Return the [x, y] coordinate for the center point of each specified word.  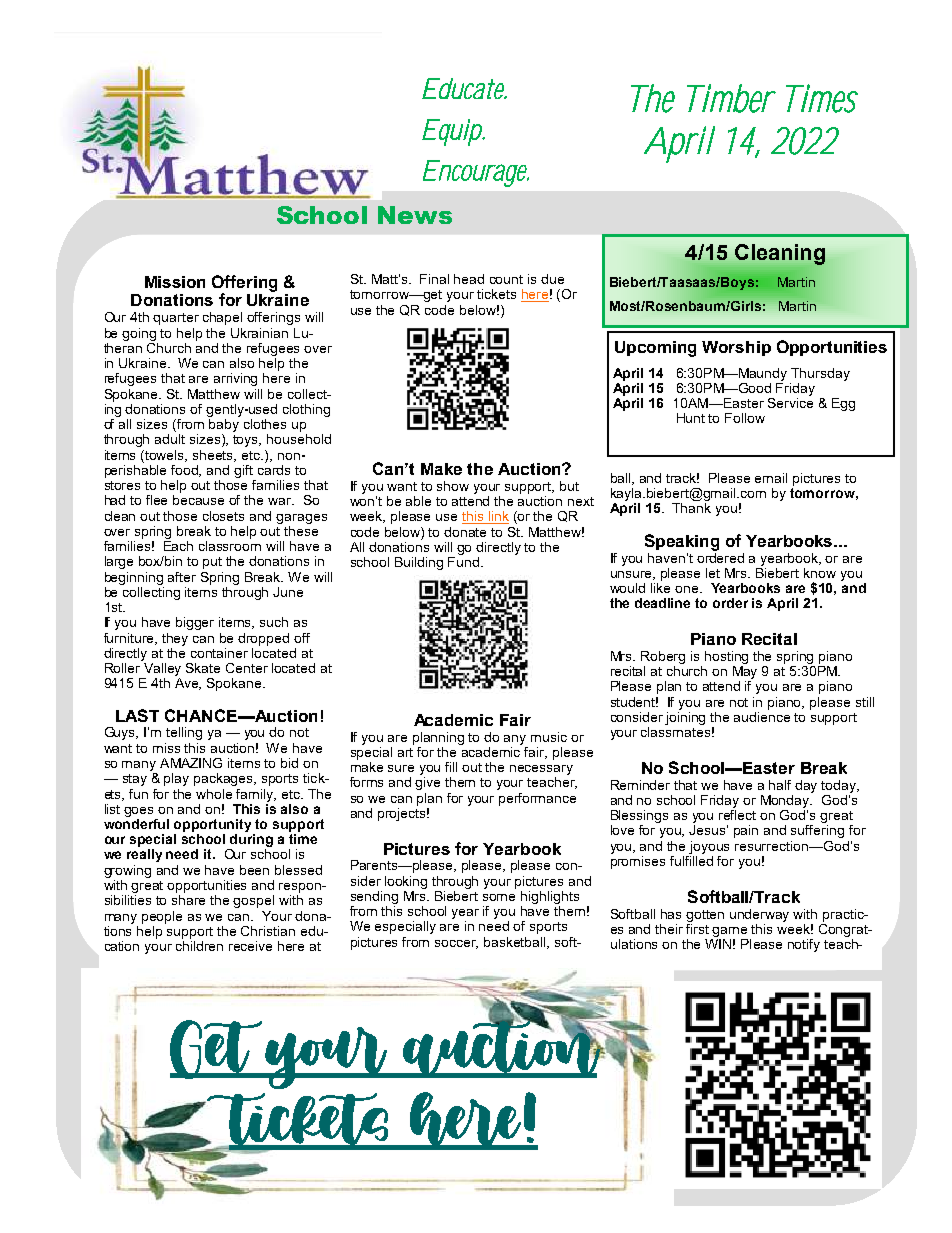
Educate [464, 88]
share [188, 900]
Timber [731, 98]
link [498, 517]
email [771, 478]
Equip [453, 132]
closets [223, 516]
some [499, 897]
